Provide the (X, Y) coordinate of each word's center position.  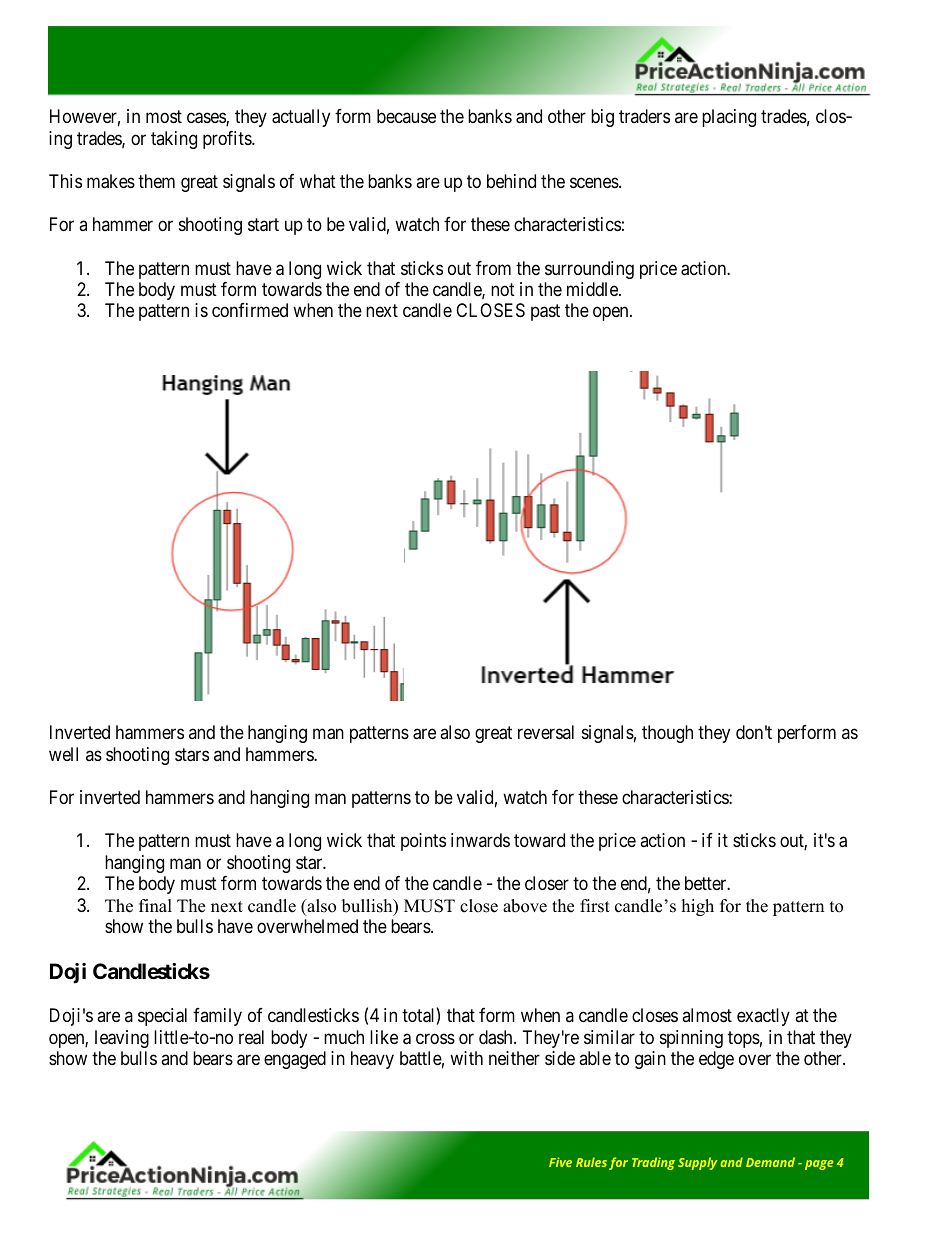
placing (729, 118)
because (406, 116)
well (63, 754)
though (667, 734)
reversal (546, 732)
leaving (122, 1039)
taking (174, 140)
